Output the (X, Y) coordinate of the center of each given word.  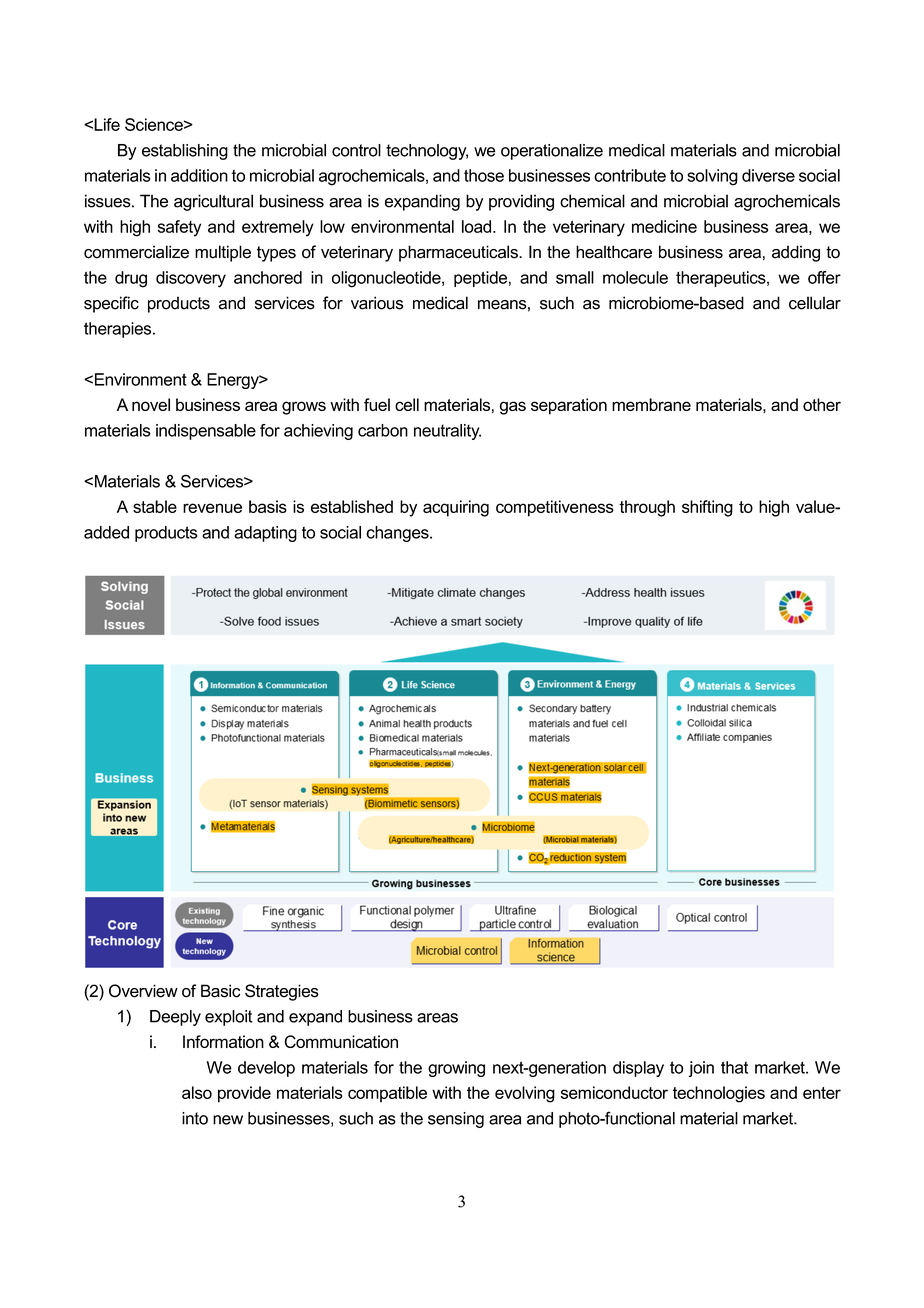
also (197, 1092)
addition (199, 175)
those (484, 175)
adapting (265, 534)
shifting (707, 508)
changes (398, 534)
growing (456, 1069)
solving (712, 177)
